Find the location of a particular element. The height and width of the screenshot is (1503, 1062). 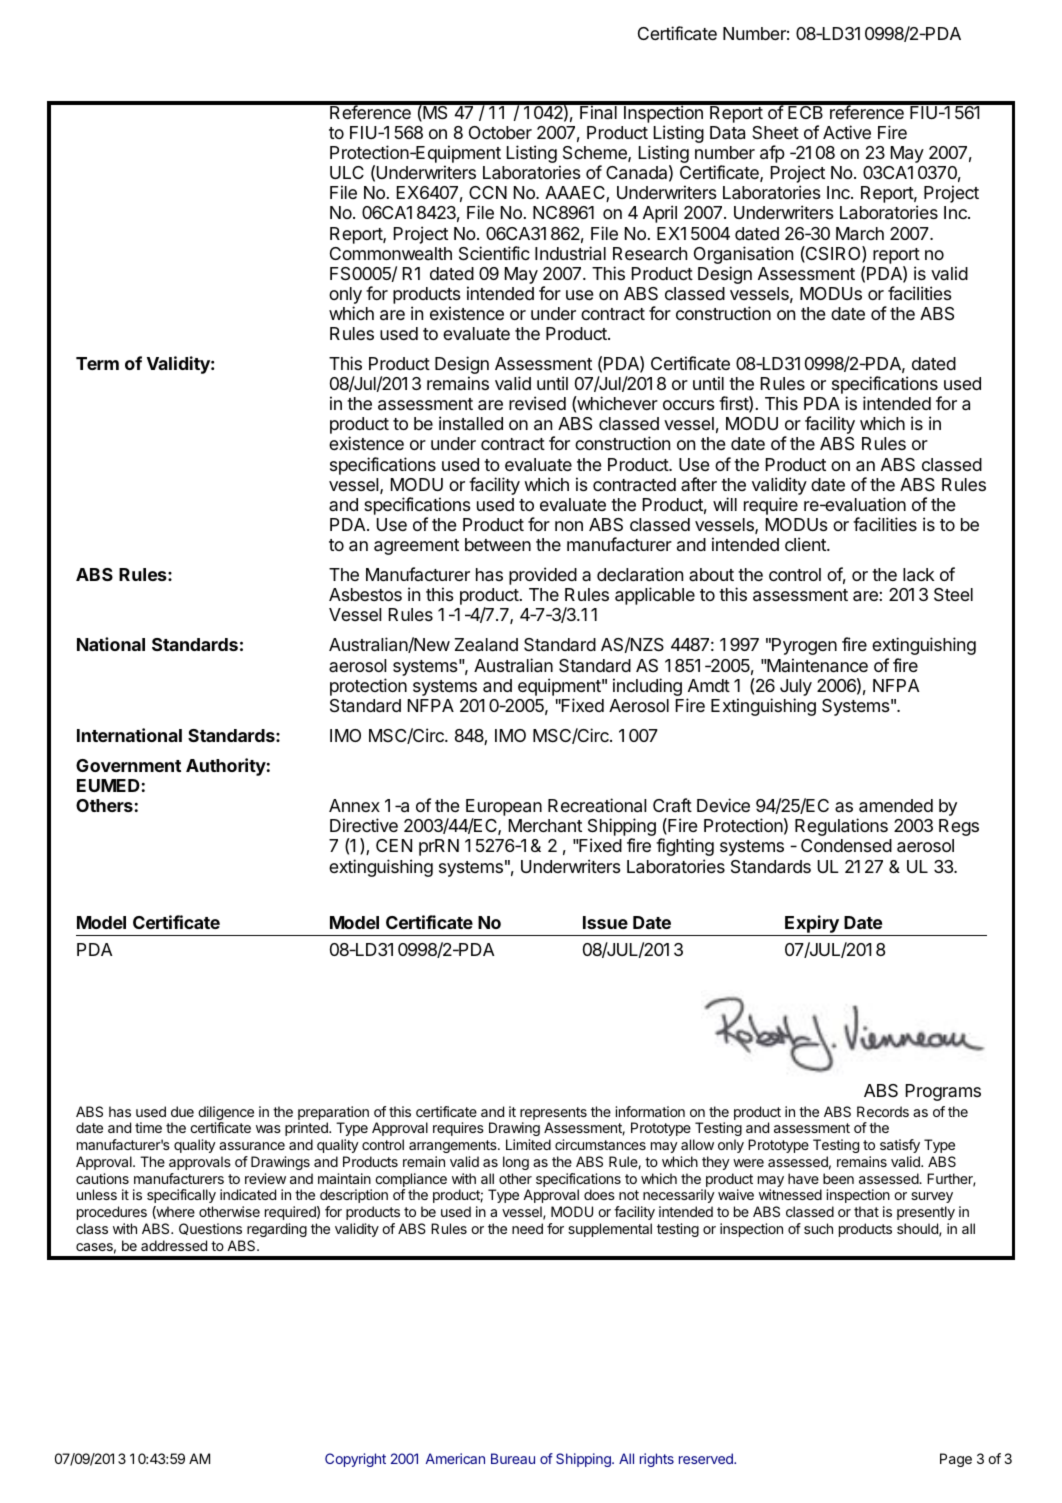

Term is located at coordinates (97, 363).
